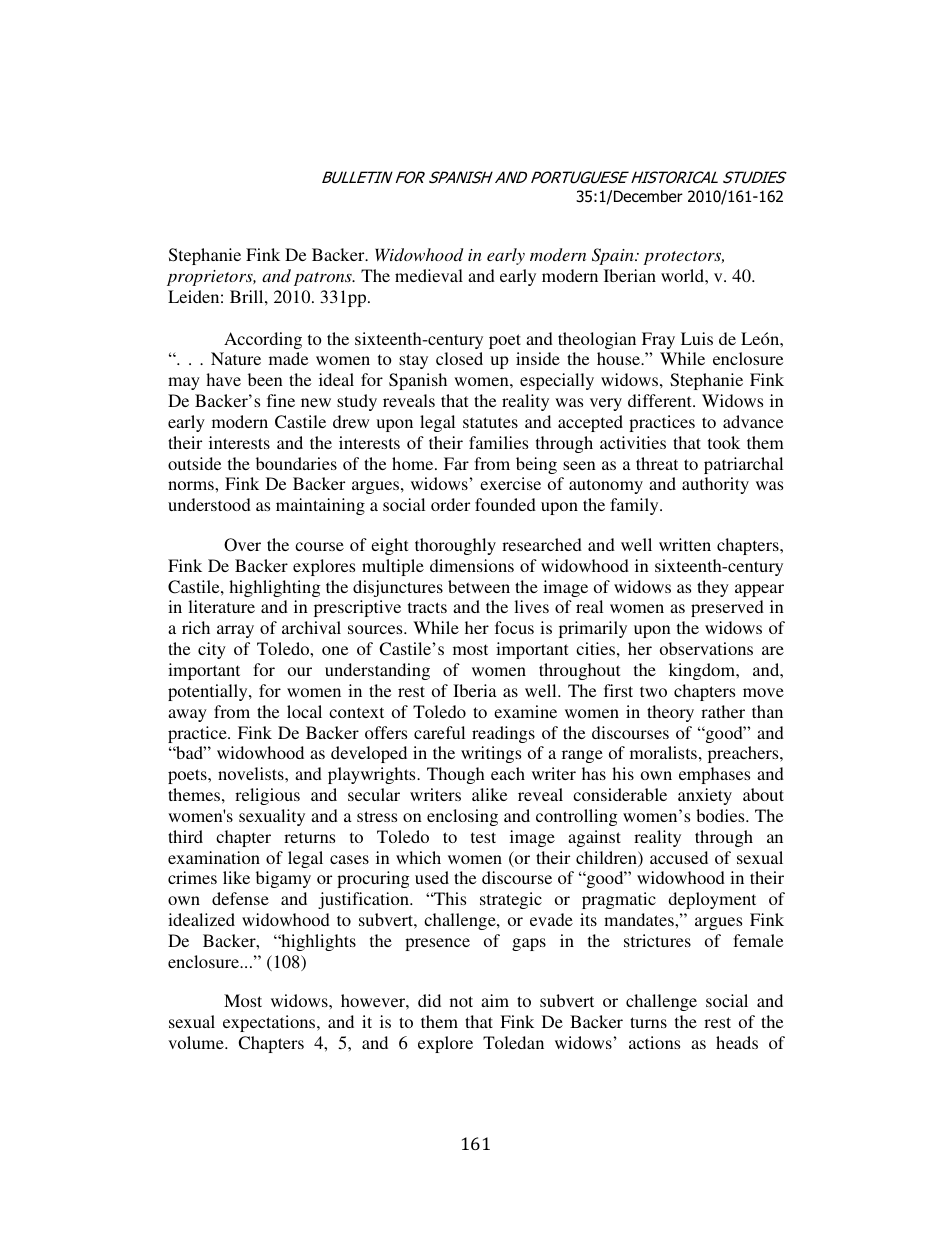 Image resolution: width=952 pixels, height=1233 pixels. Describe the element at coordinates (252, 773) in the image. I see `novelists` at that location.
